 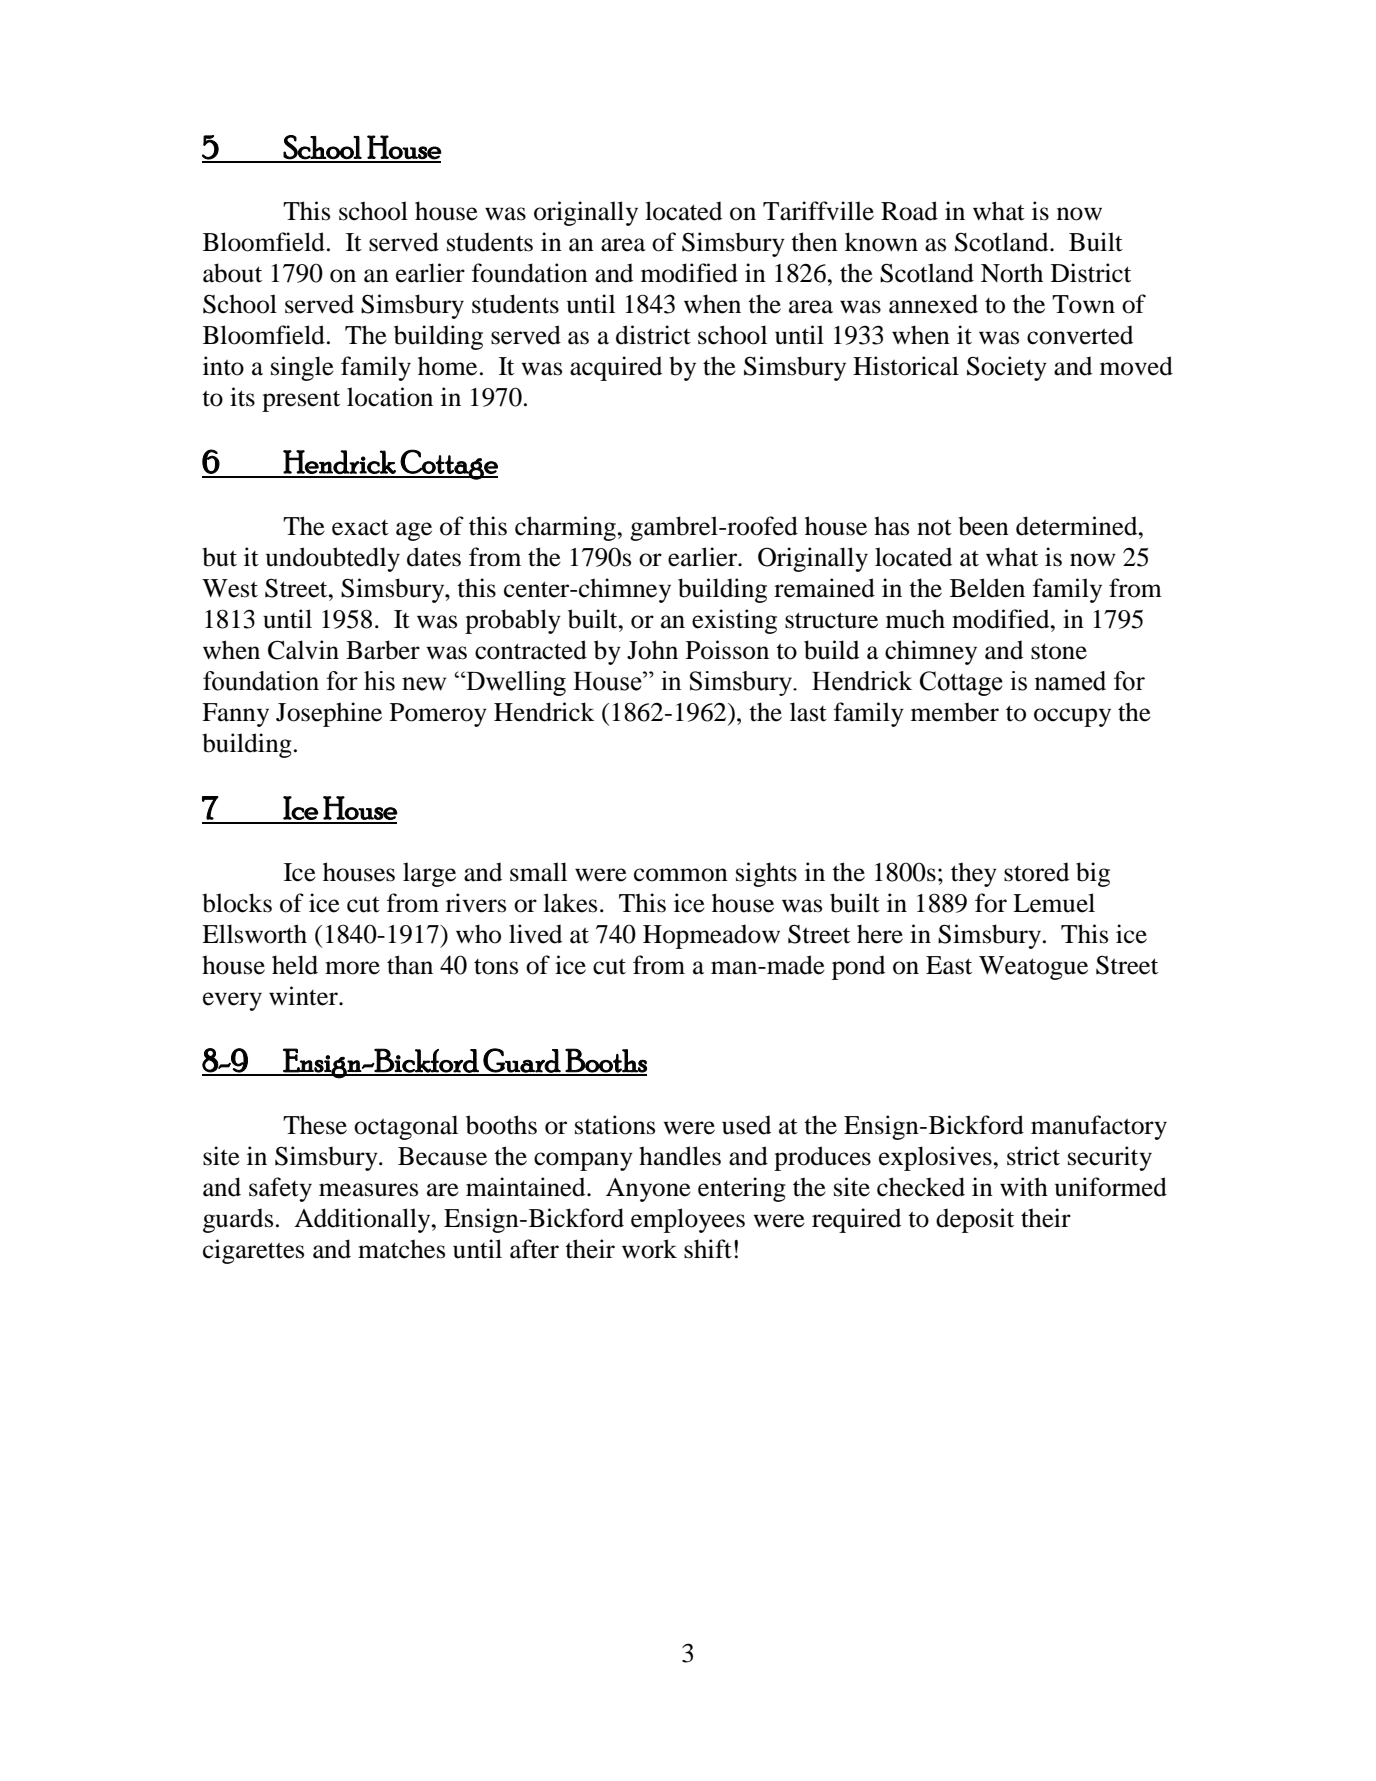 What do you see at coordinates (329, 714) in the image?
I see `Josephine` at bounding box center [329, 714].
